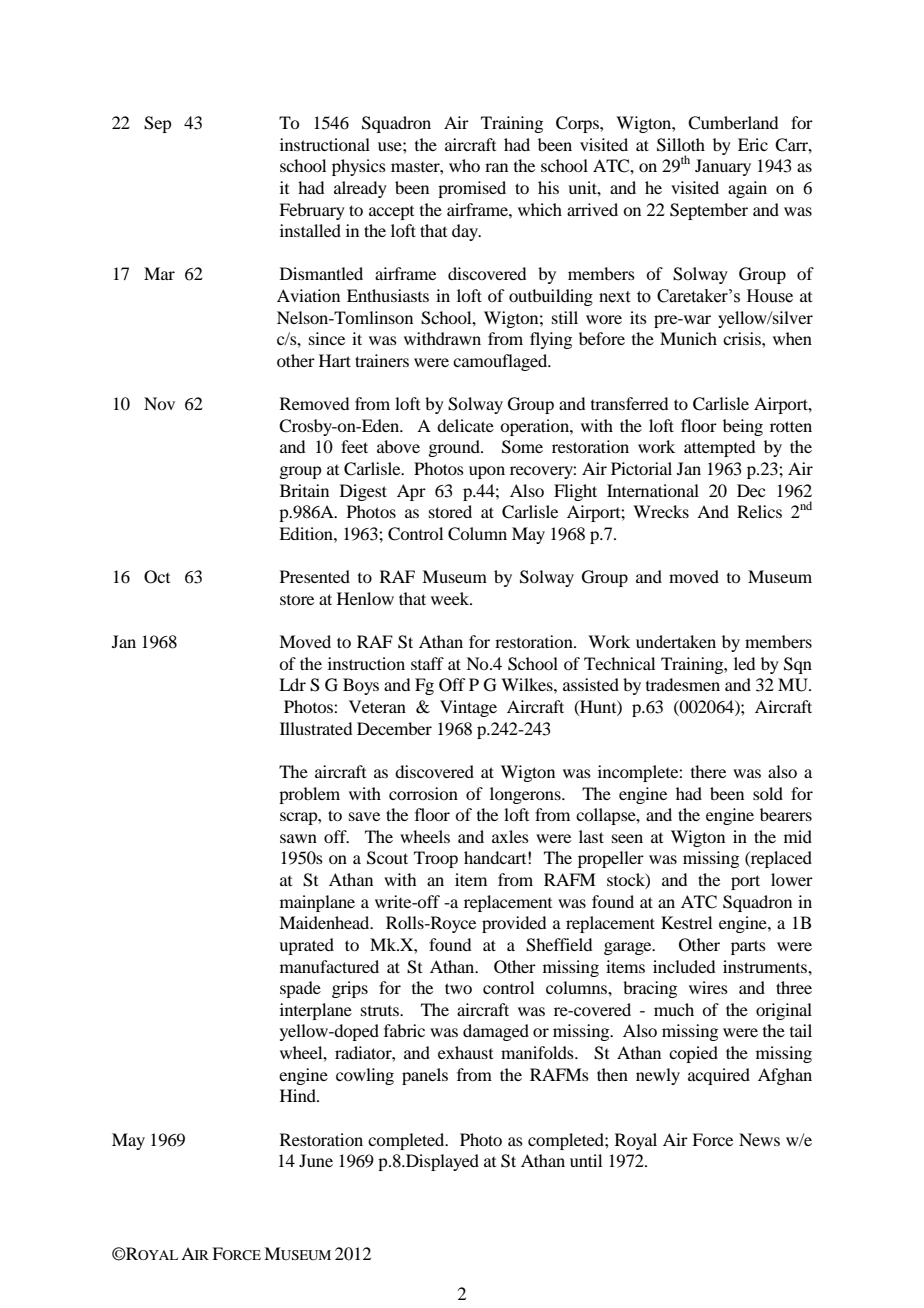 This document has height=1308, width=924. Describe the element at coordinates (465, 425) in the document. I see `delicate` at that location.
